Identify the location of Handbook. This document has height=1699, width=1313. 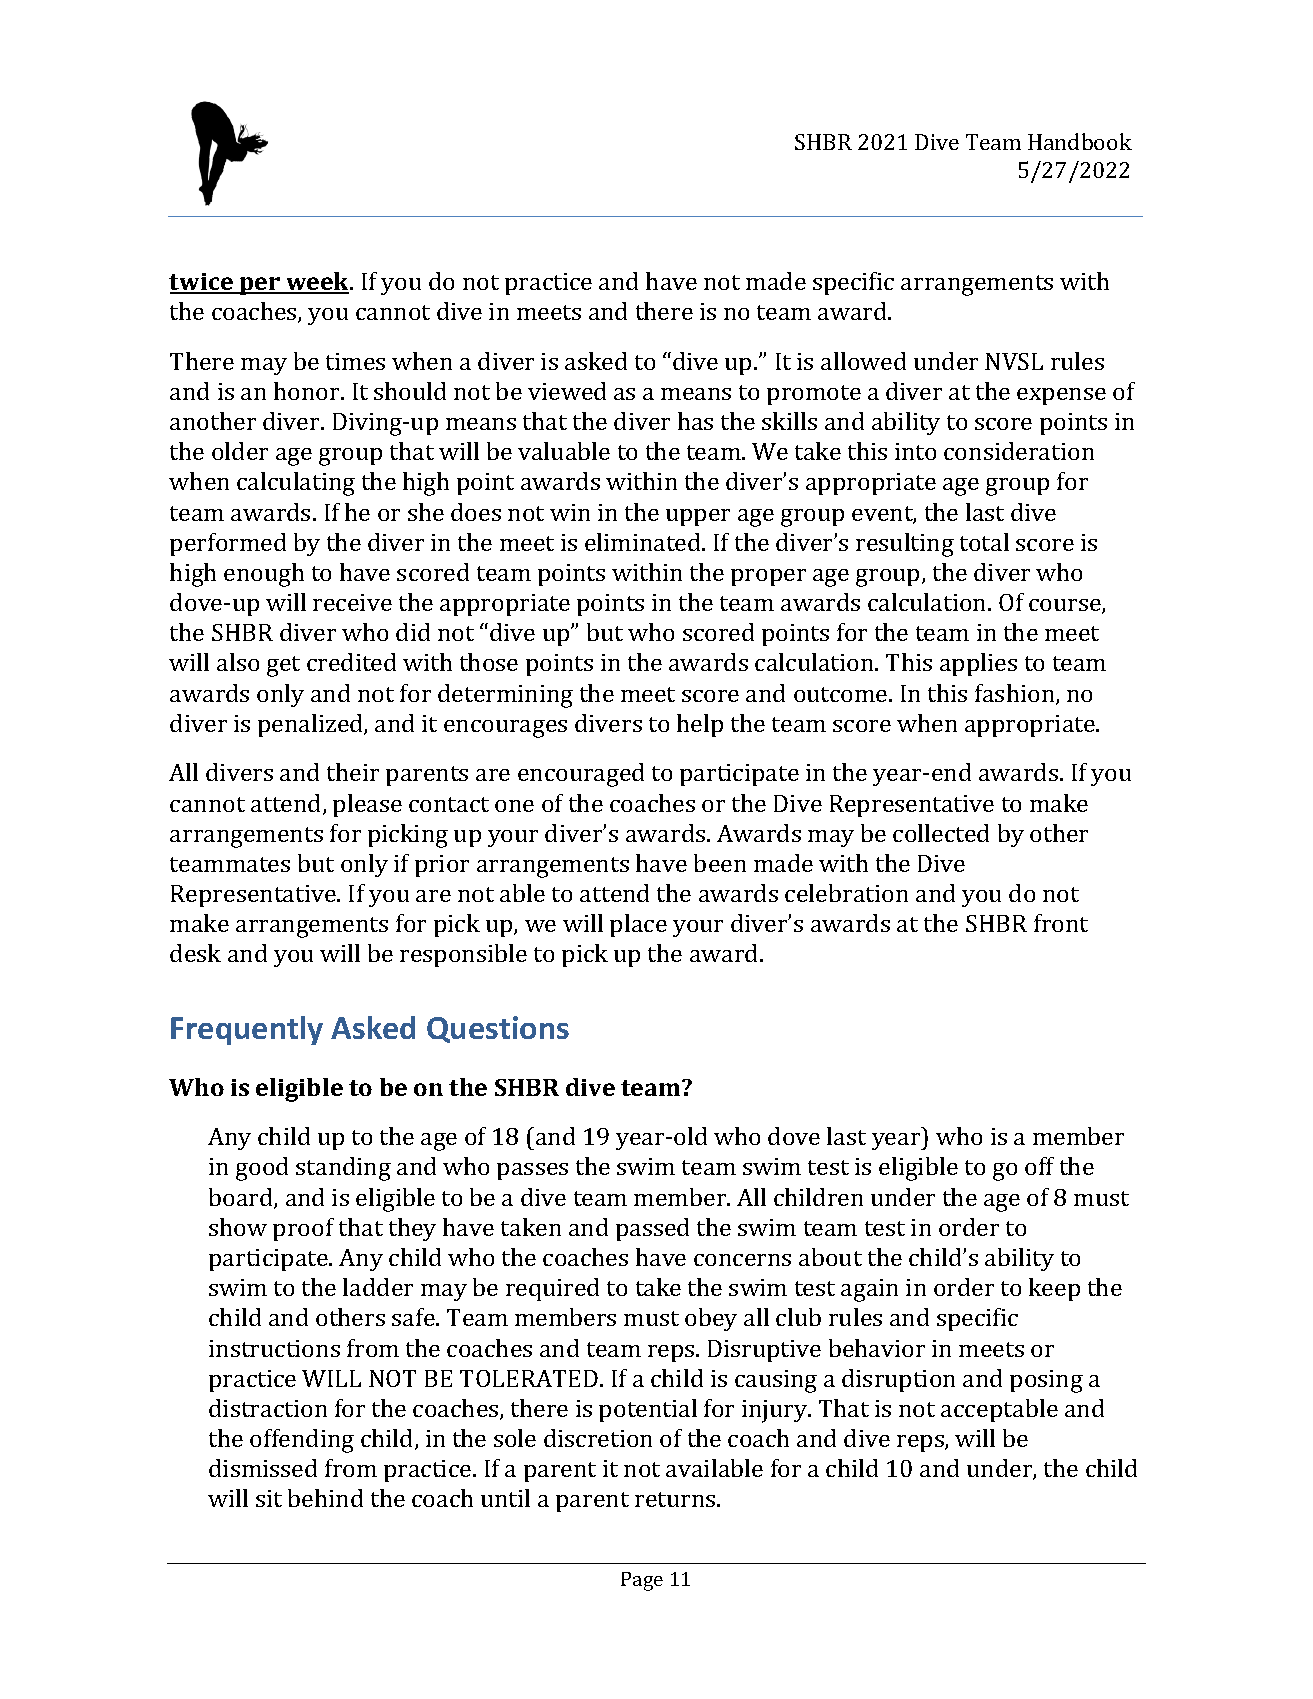
(1080, 141).
